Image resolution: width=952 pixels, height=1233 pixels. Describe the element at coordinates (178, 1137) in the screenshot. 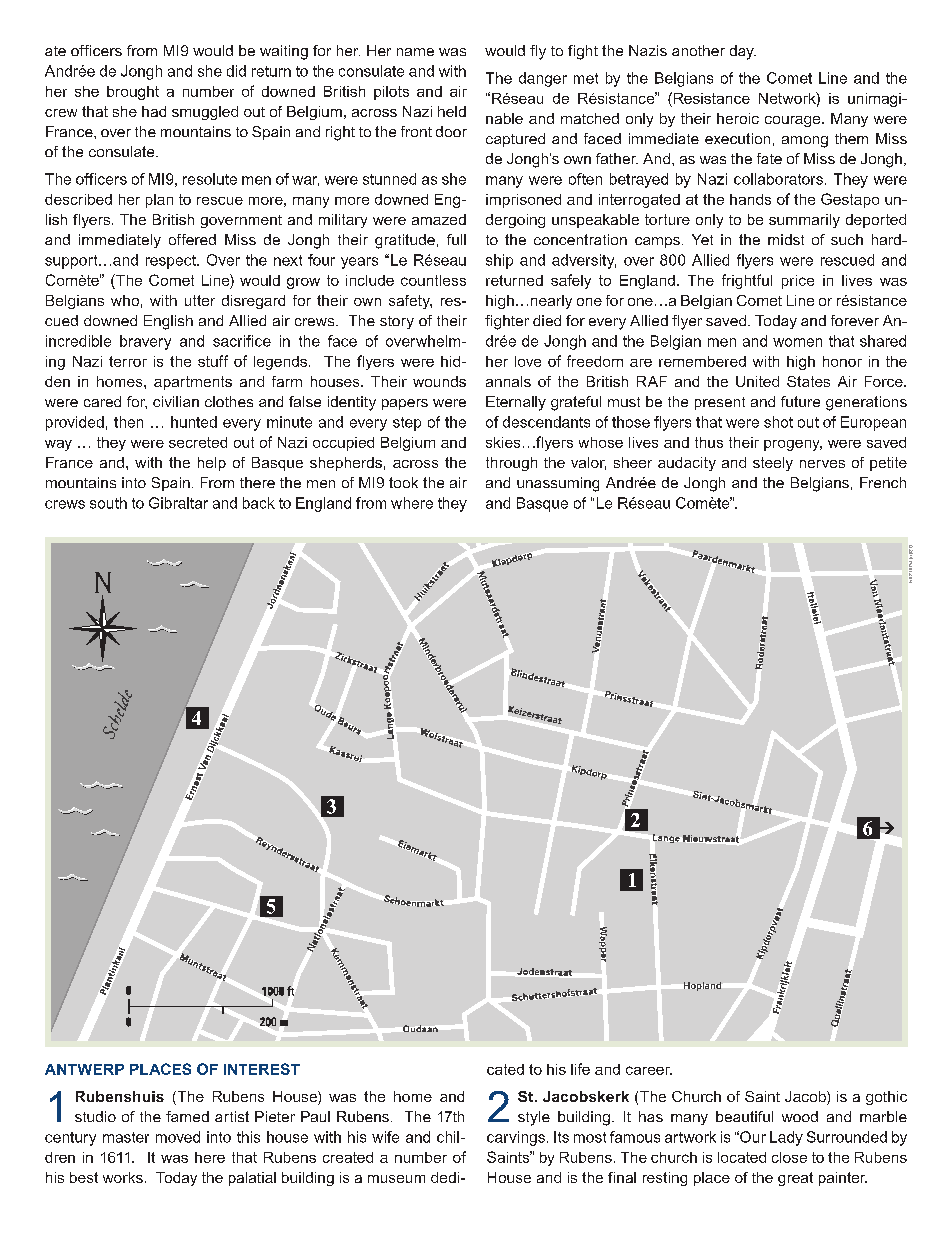

I see `moved` at that location.
